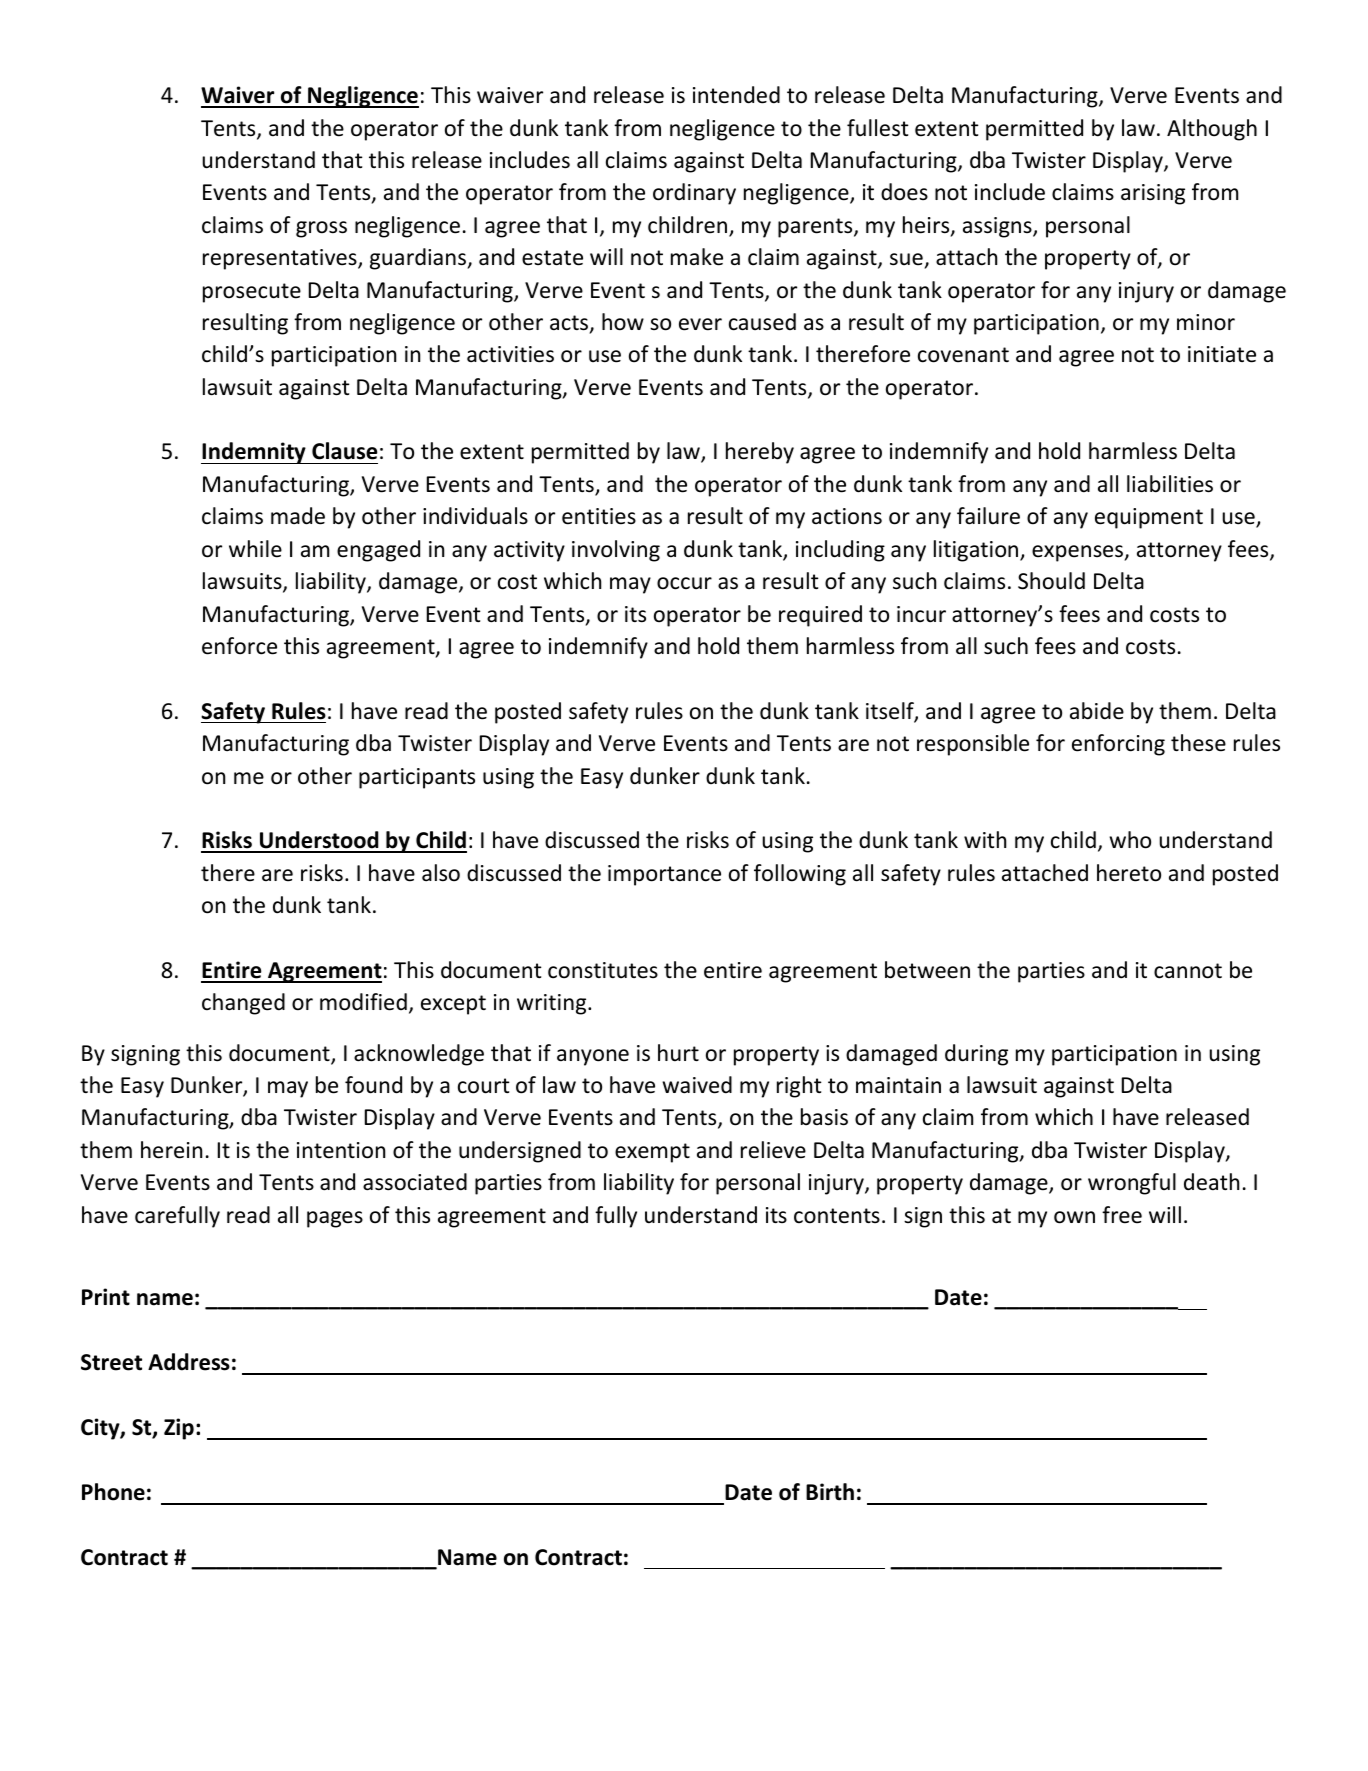  What do you see at coordinates (1079, 553) in the page?
I see `expenses` at bounding box center [1079, 553].
